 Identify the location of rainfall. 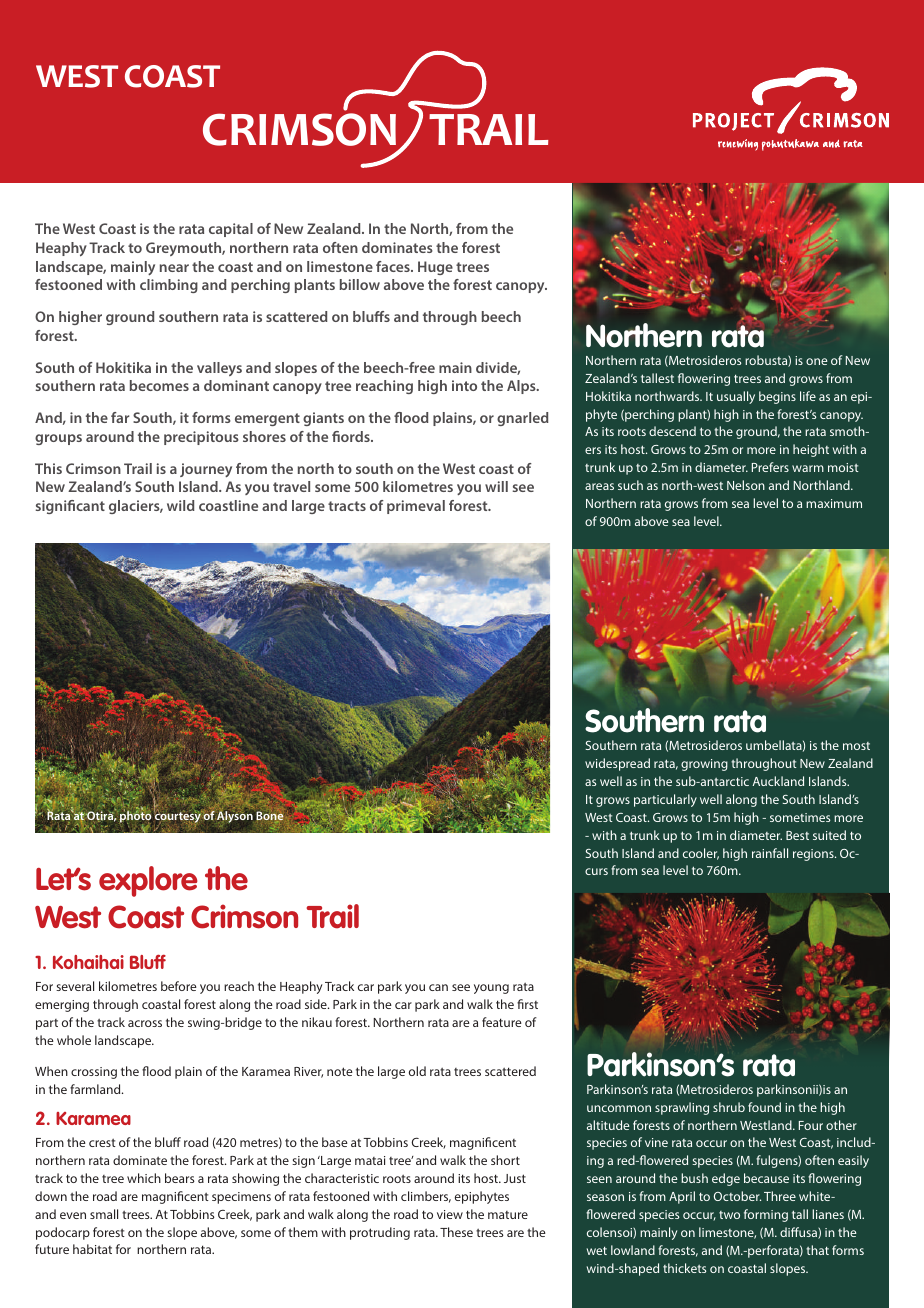
(770, 853).
